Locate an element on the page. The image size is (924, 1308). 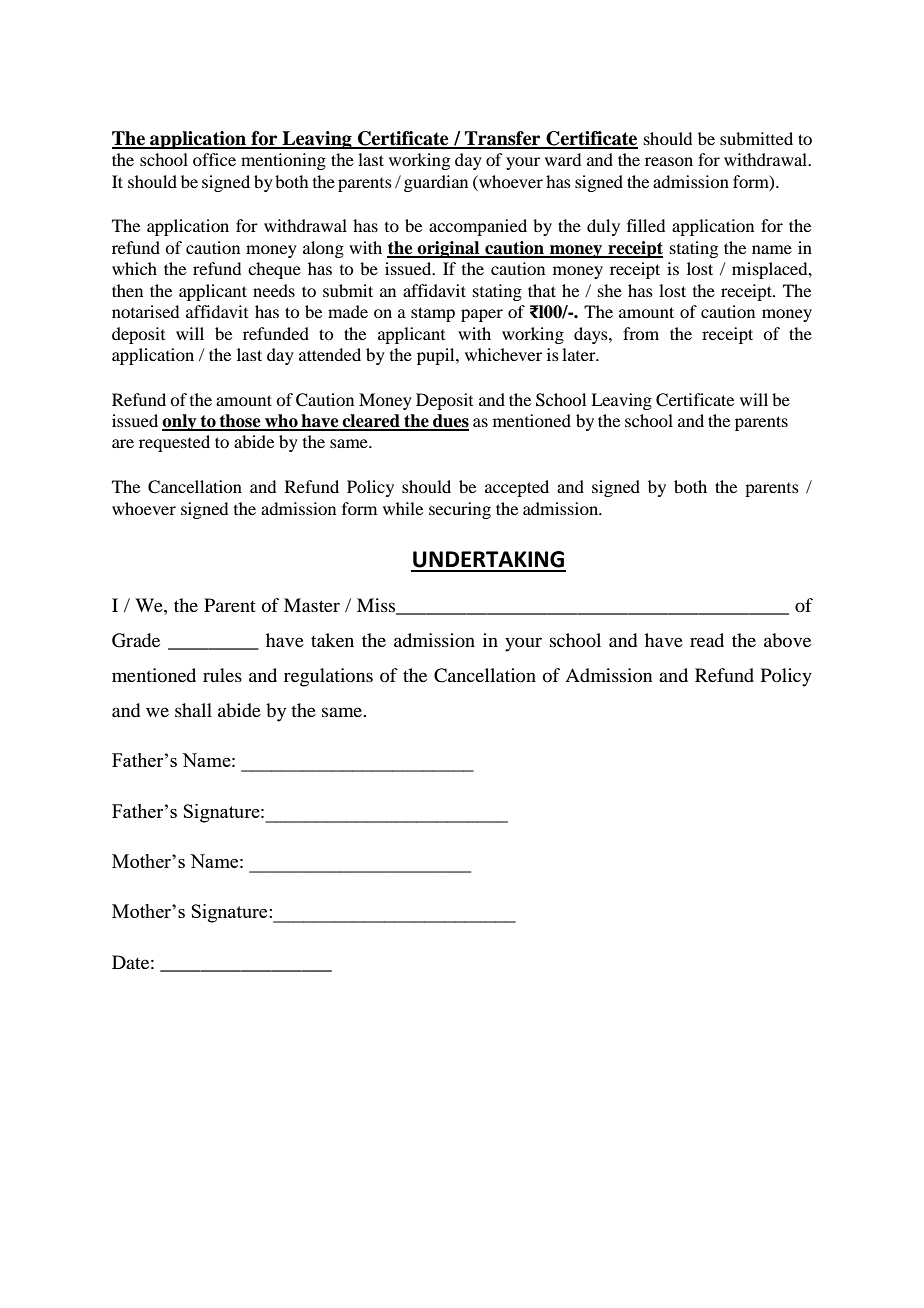
Transfer is located at coordinates (503, 139).
